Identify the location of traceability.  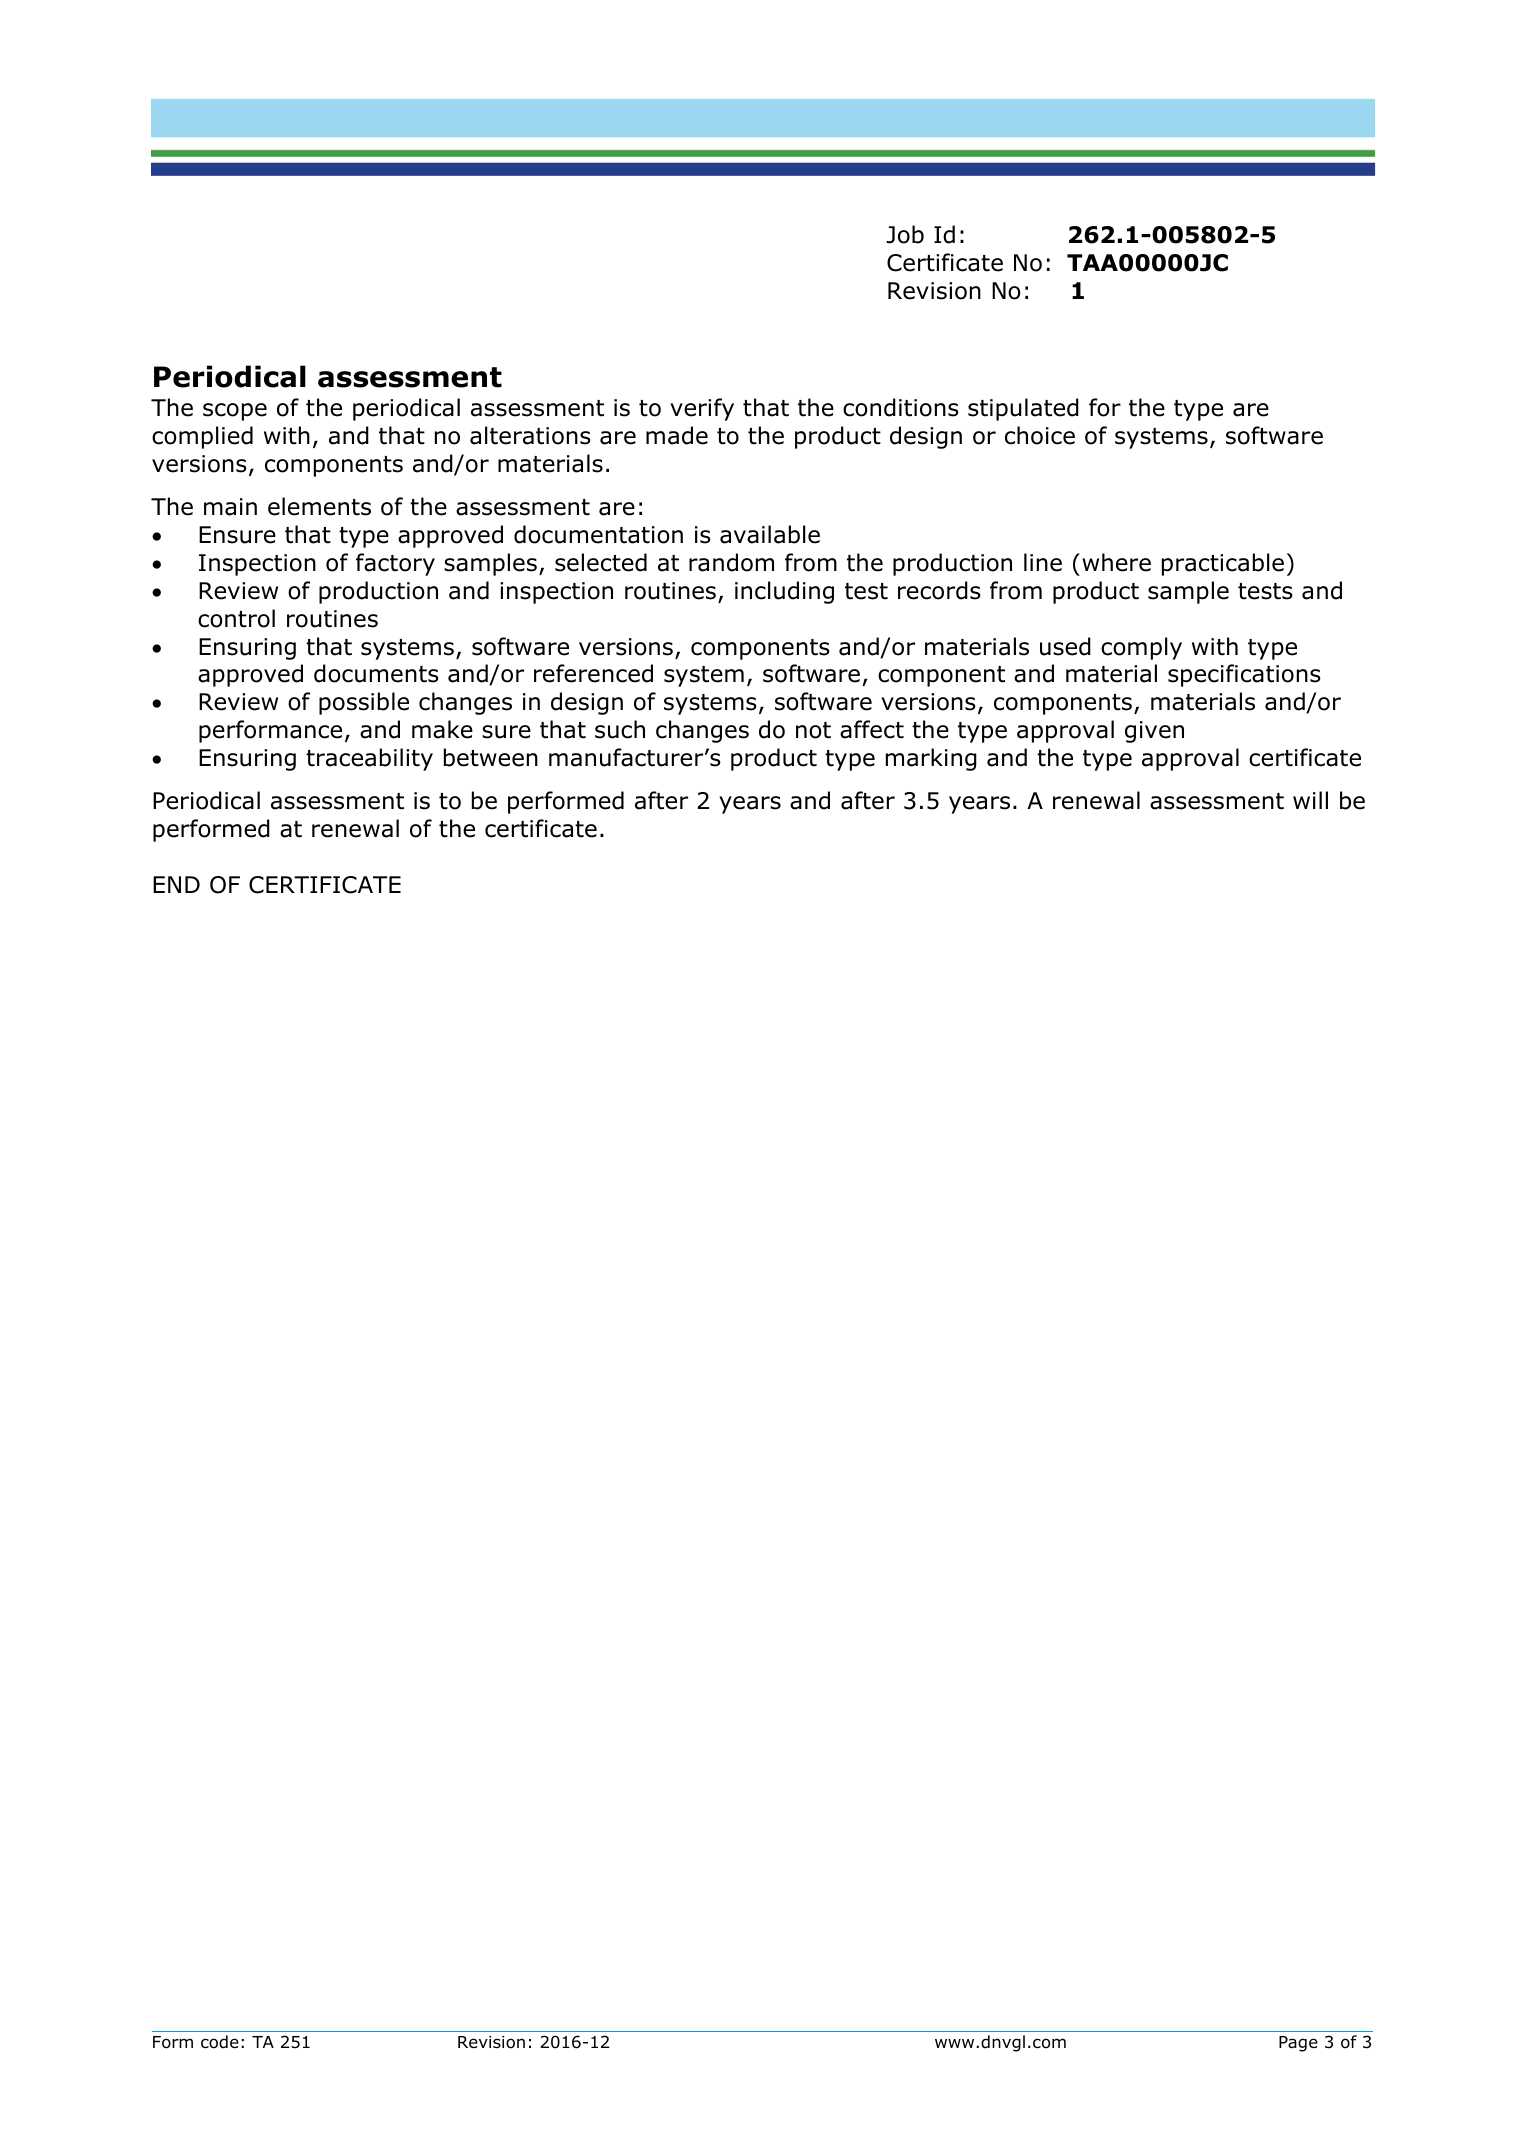
(369, 759).
